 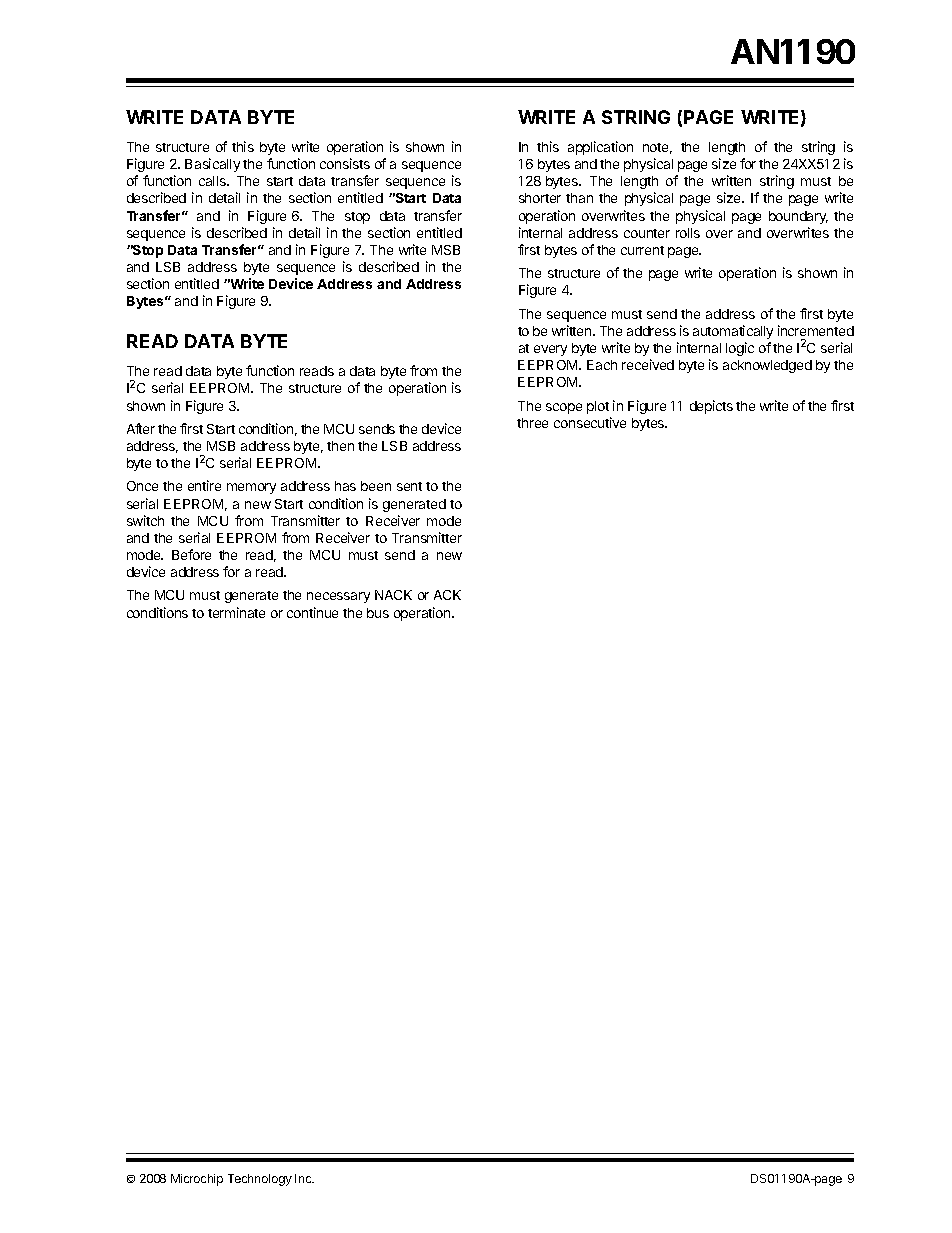 What do you see at coordinates (740, 349) in the document?
I see `logic` at bounding box center [740, 349].
